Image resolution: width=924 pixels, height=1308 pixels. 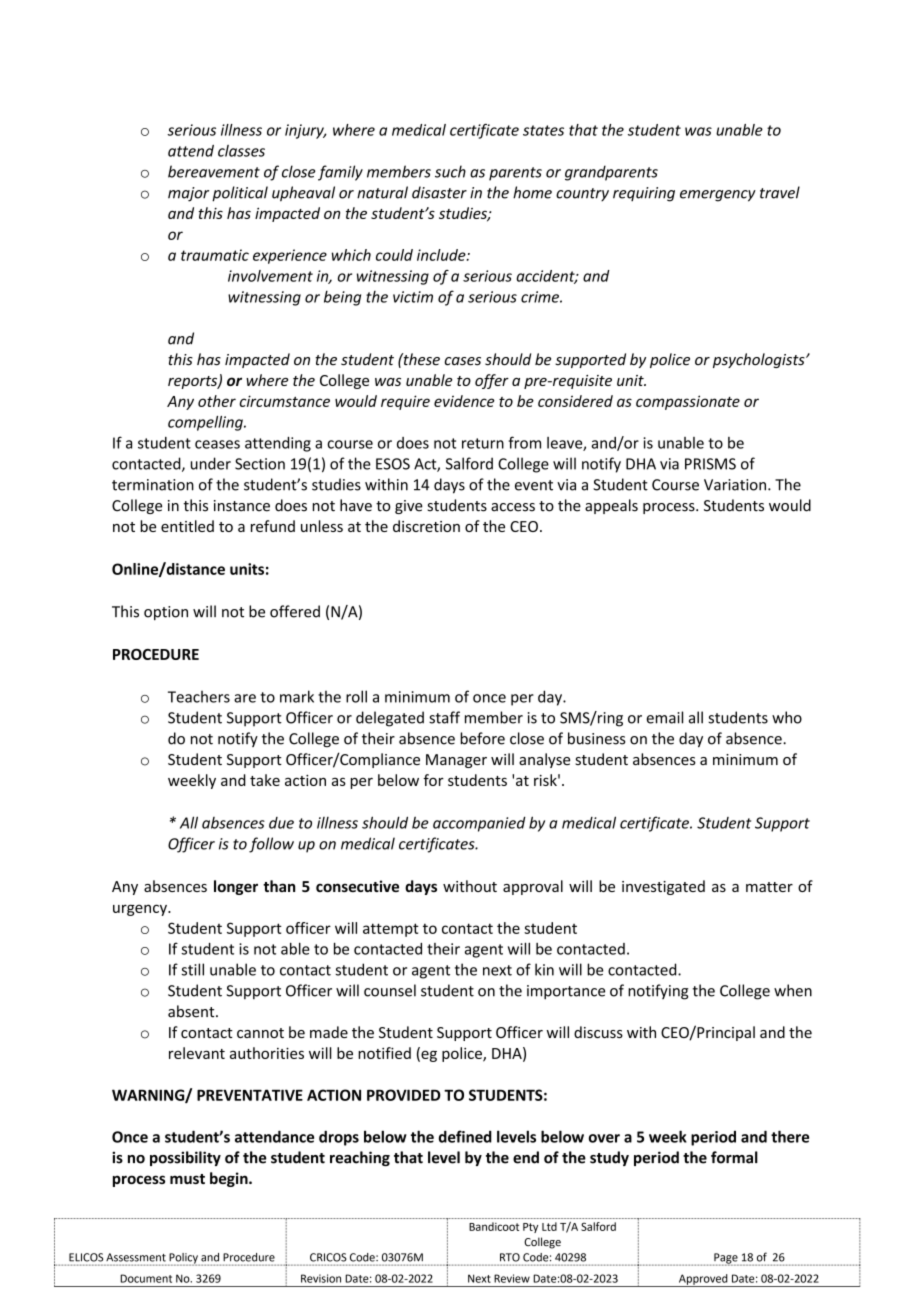 What do you see at coordinates (718, 196) in the screenshot?
I see `emergency` at bounding box center [718, 196].
